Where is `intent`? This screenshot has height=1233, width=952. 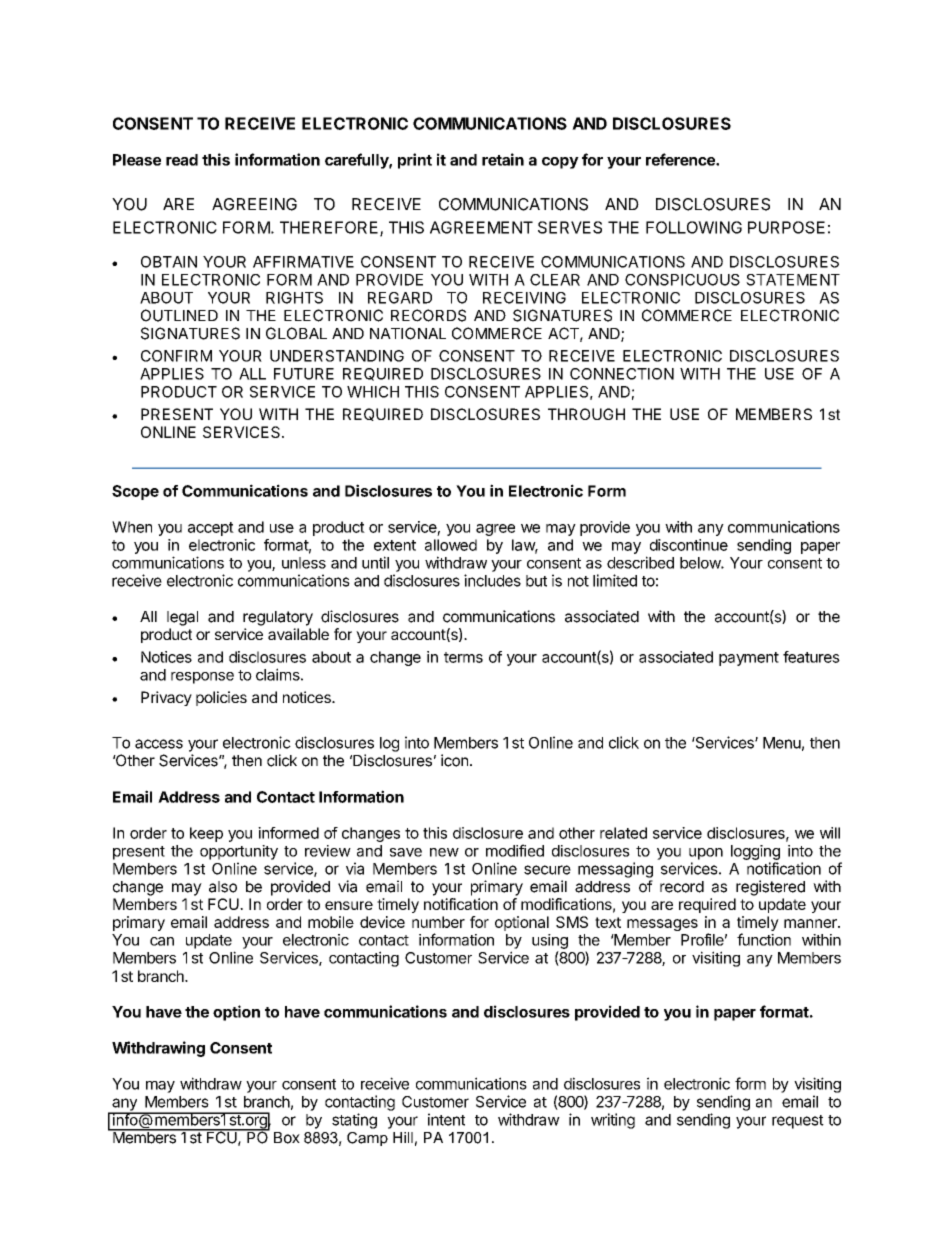
intent is located at coordinates (446, 1119).
